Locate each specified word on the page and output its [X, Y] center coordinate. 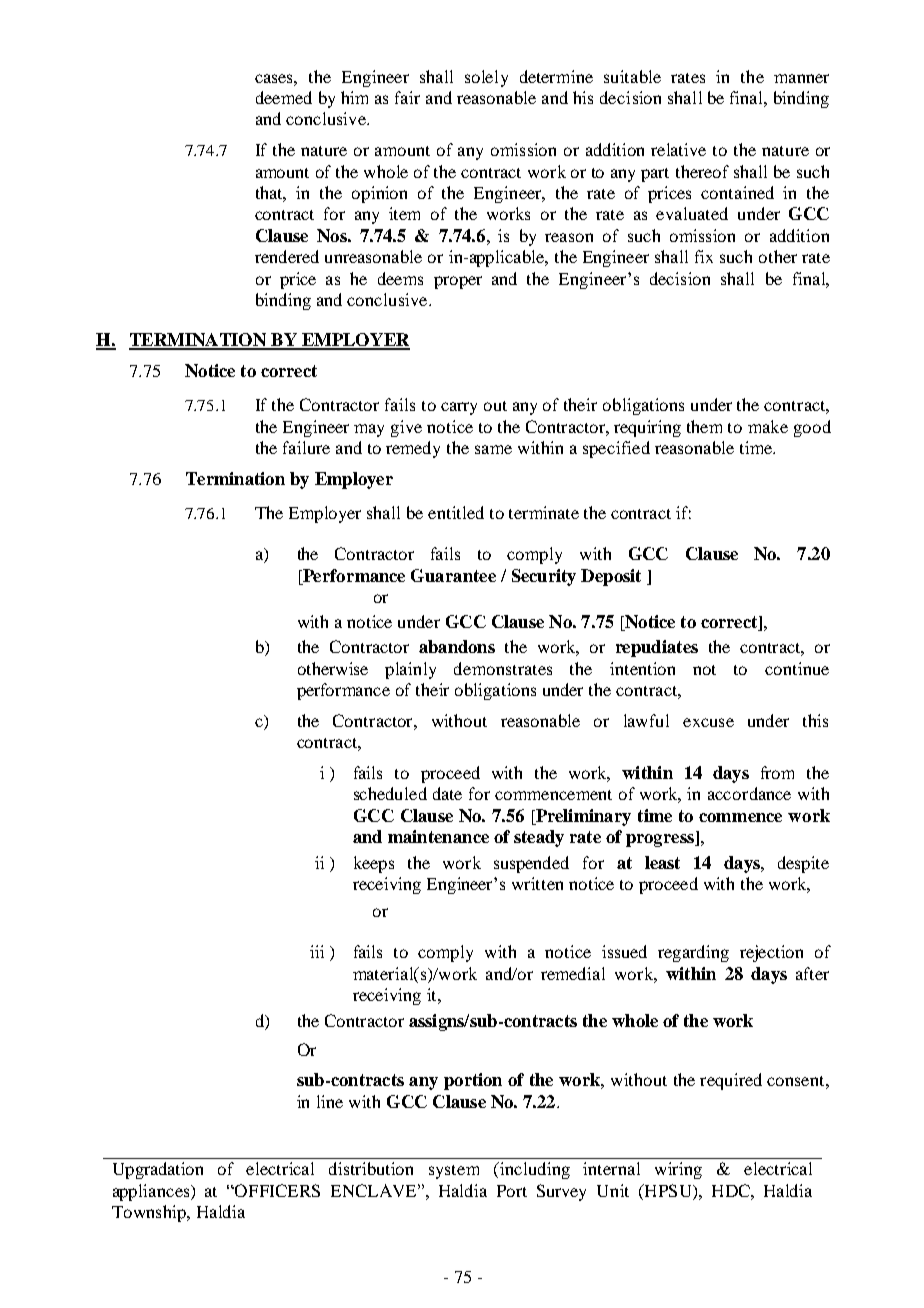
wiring [678, 1170]
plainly [410, 670]
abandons [457, 646]
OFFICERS [276, 1190]
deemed [284, 97]
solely [486, 78]
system [454, 1172]
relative [678, 149]
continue [797, 668]
